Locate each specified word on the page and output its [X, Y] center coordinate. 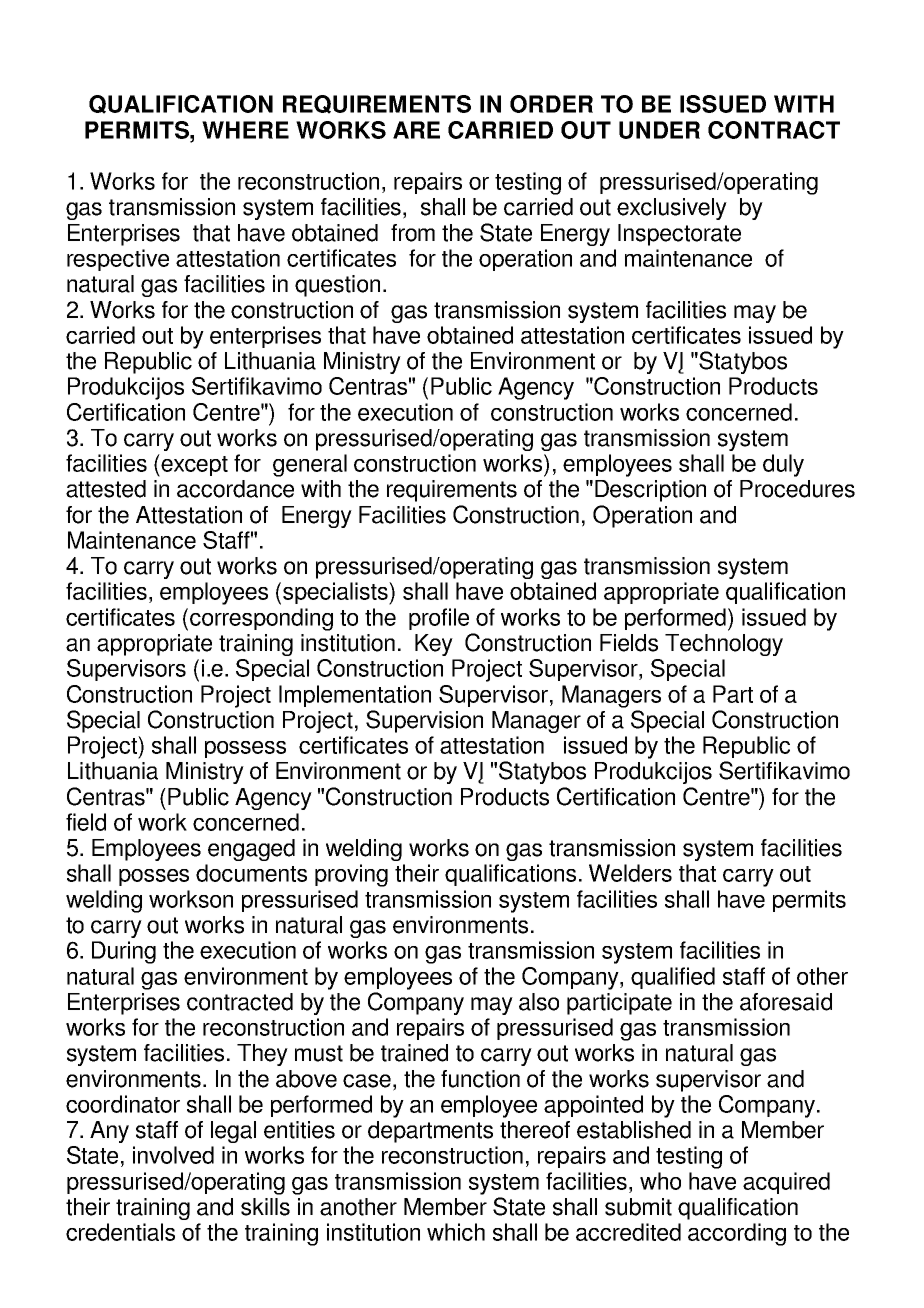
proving [351, 875]
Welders [630, 873]
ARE [416, 130]
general [310, 465]
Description [650, 491]
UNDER [659, 130]
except [194, 466]
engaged [251, 850]
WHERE [245, 130]
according [737, 1234]
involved [173, 1155]
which [456, 1232]
